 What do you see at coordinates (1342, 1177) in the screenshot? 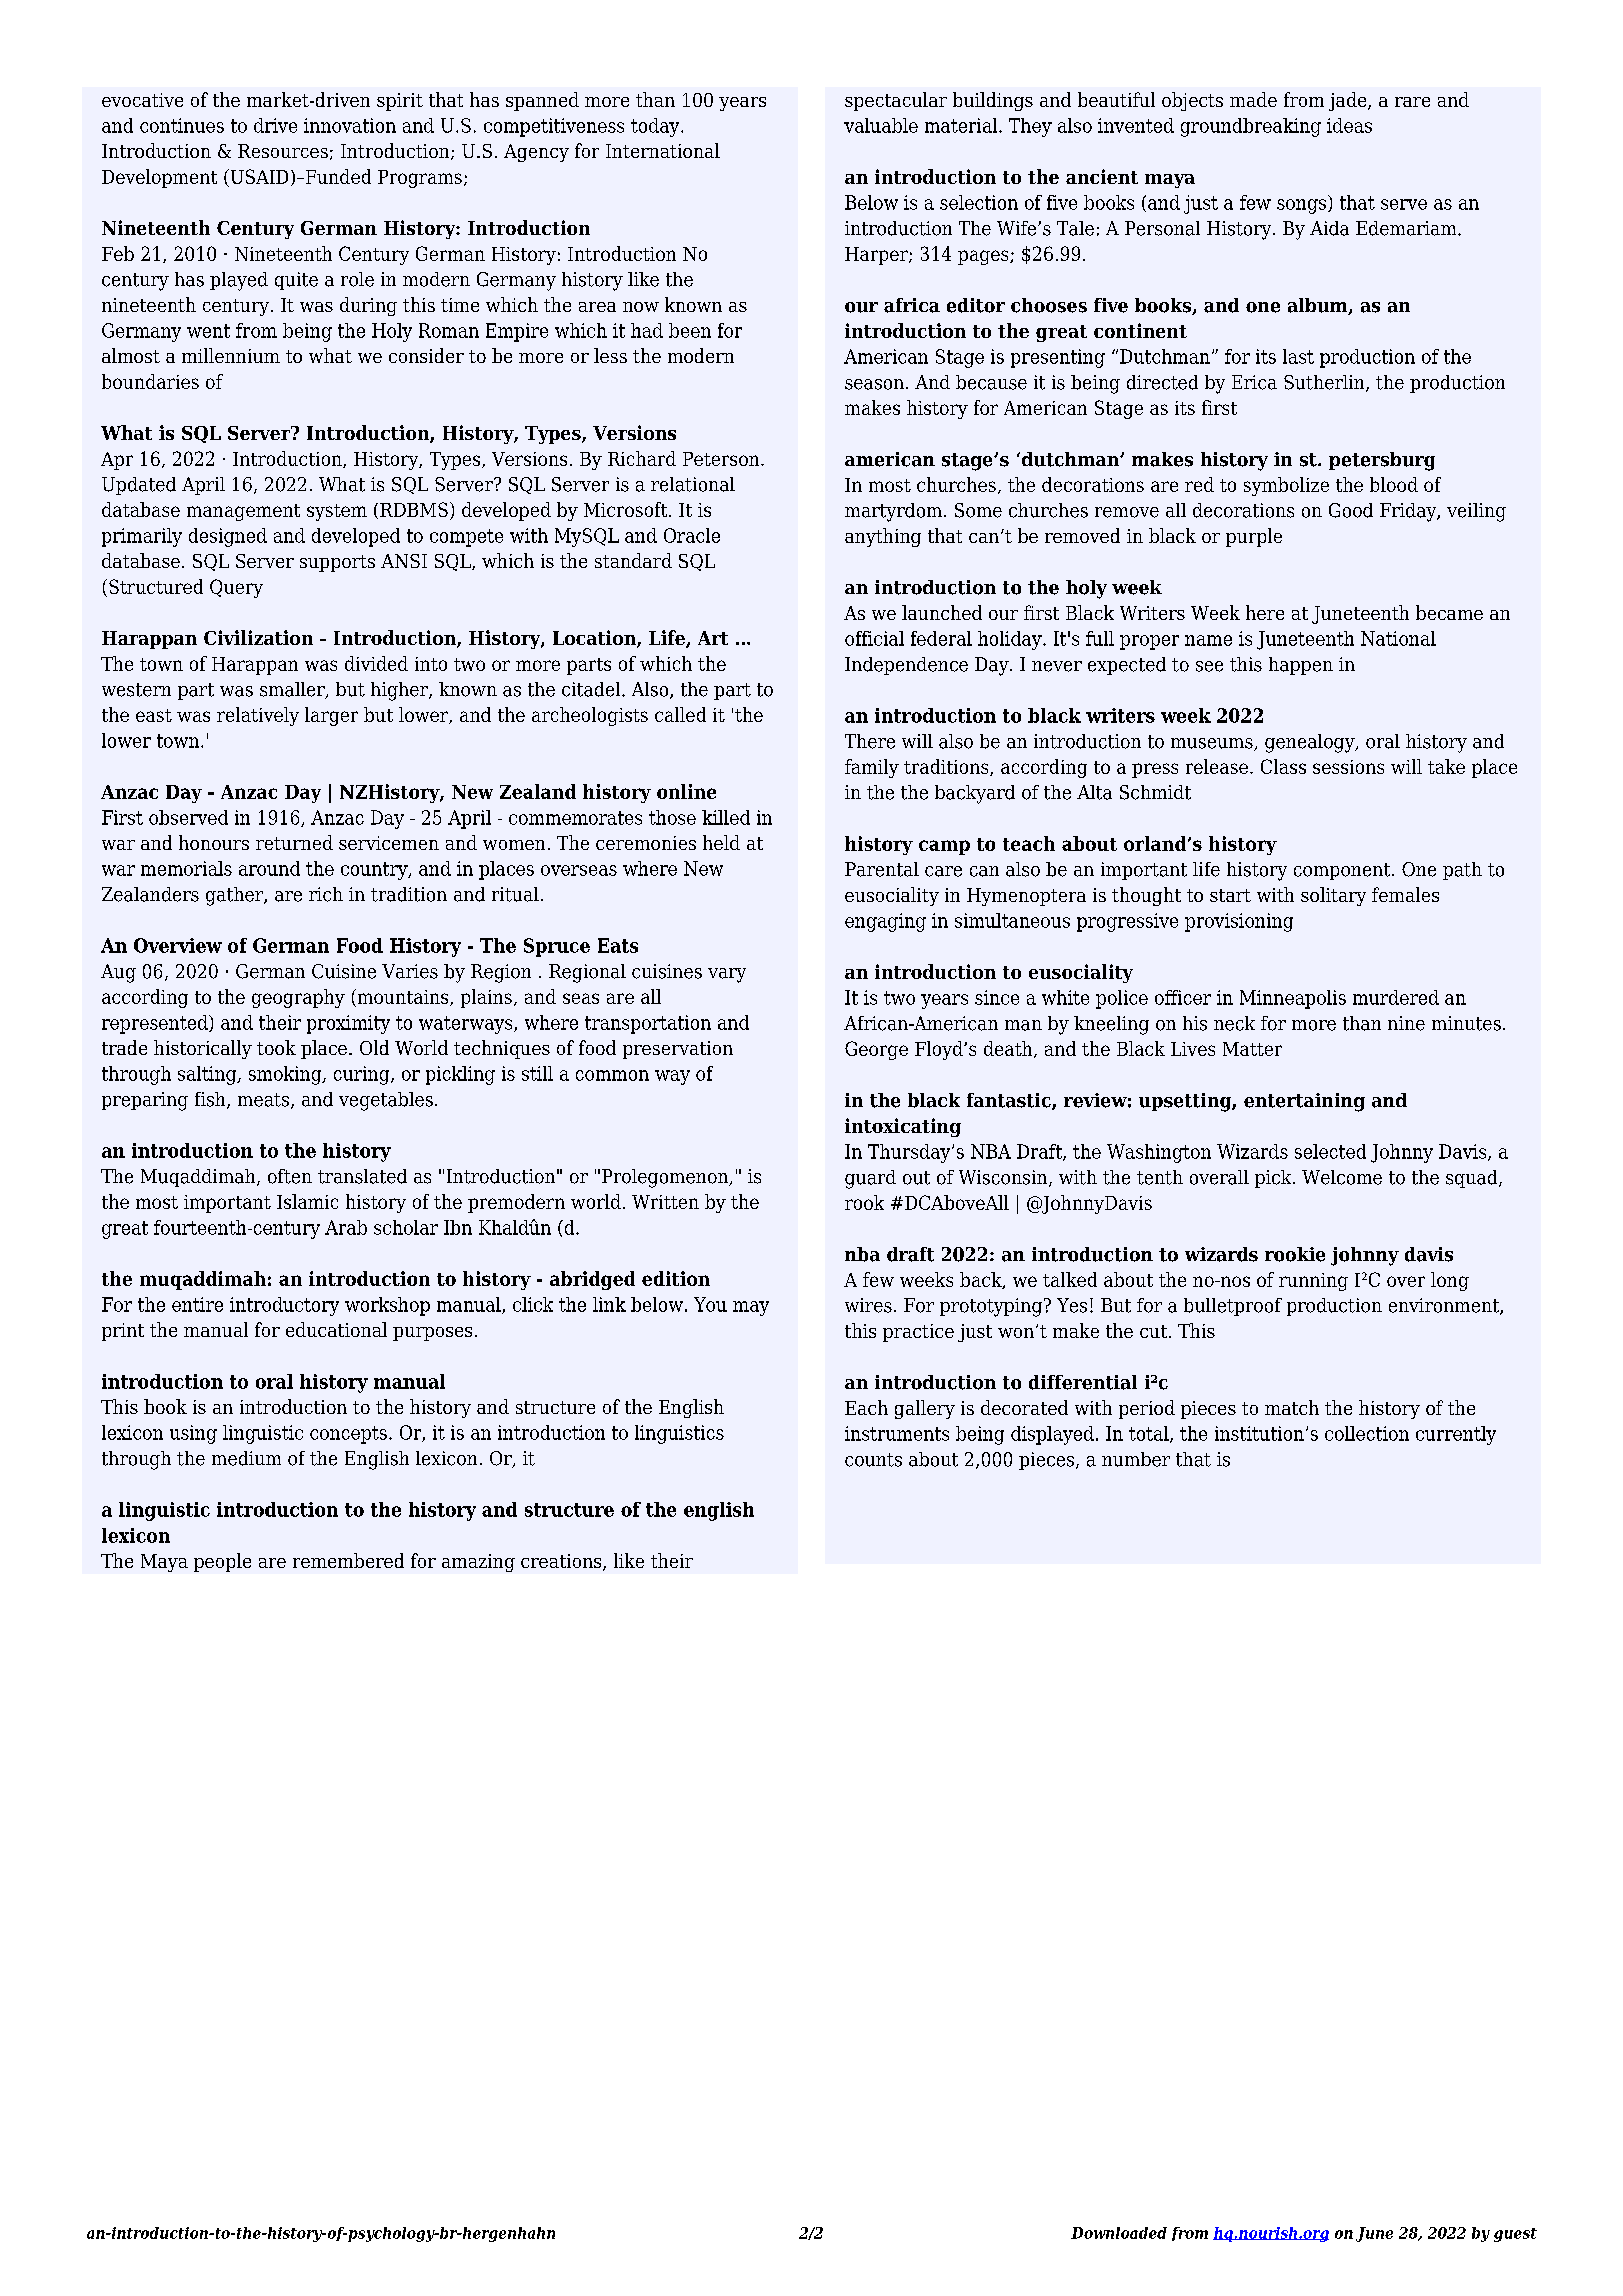
I see `Welcome` at bounding box center [1342, 1177].
